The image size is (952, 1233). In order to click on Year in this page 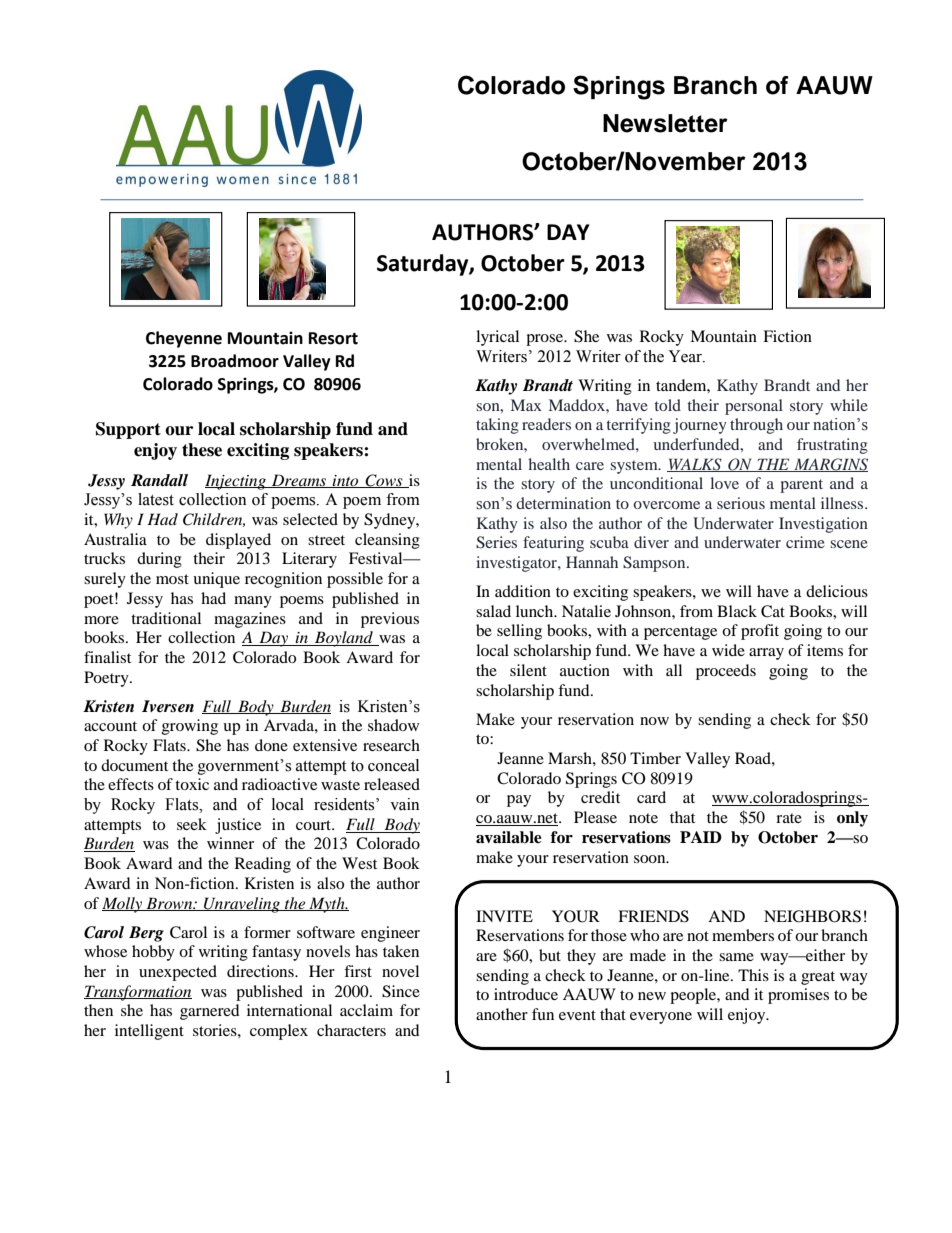, I will do `click(686, 356)`.
